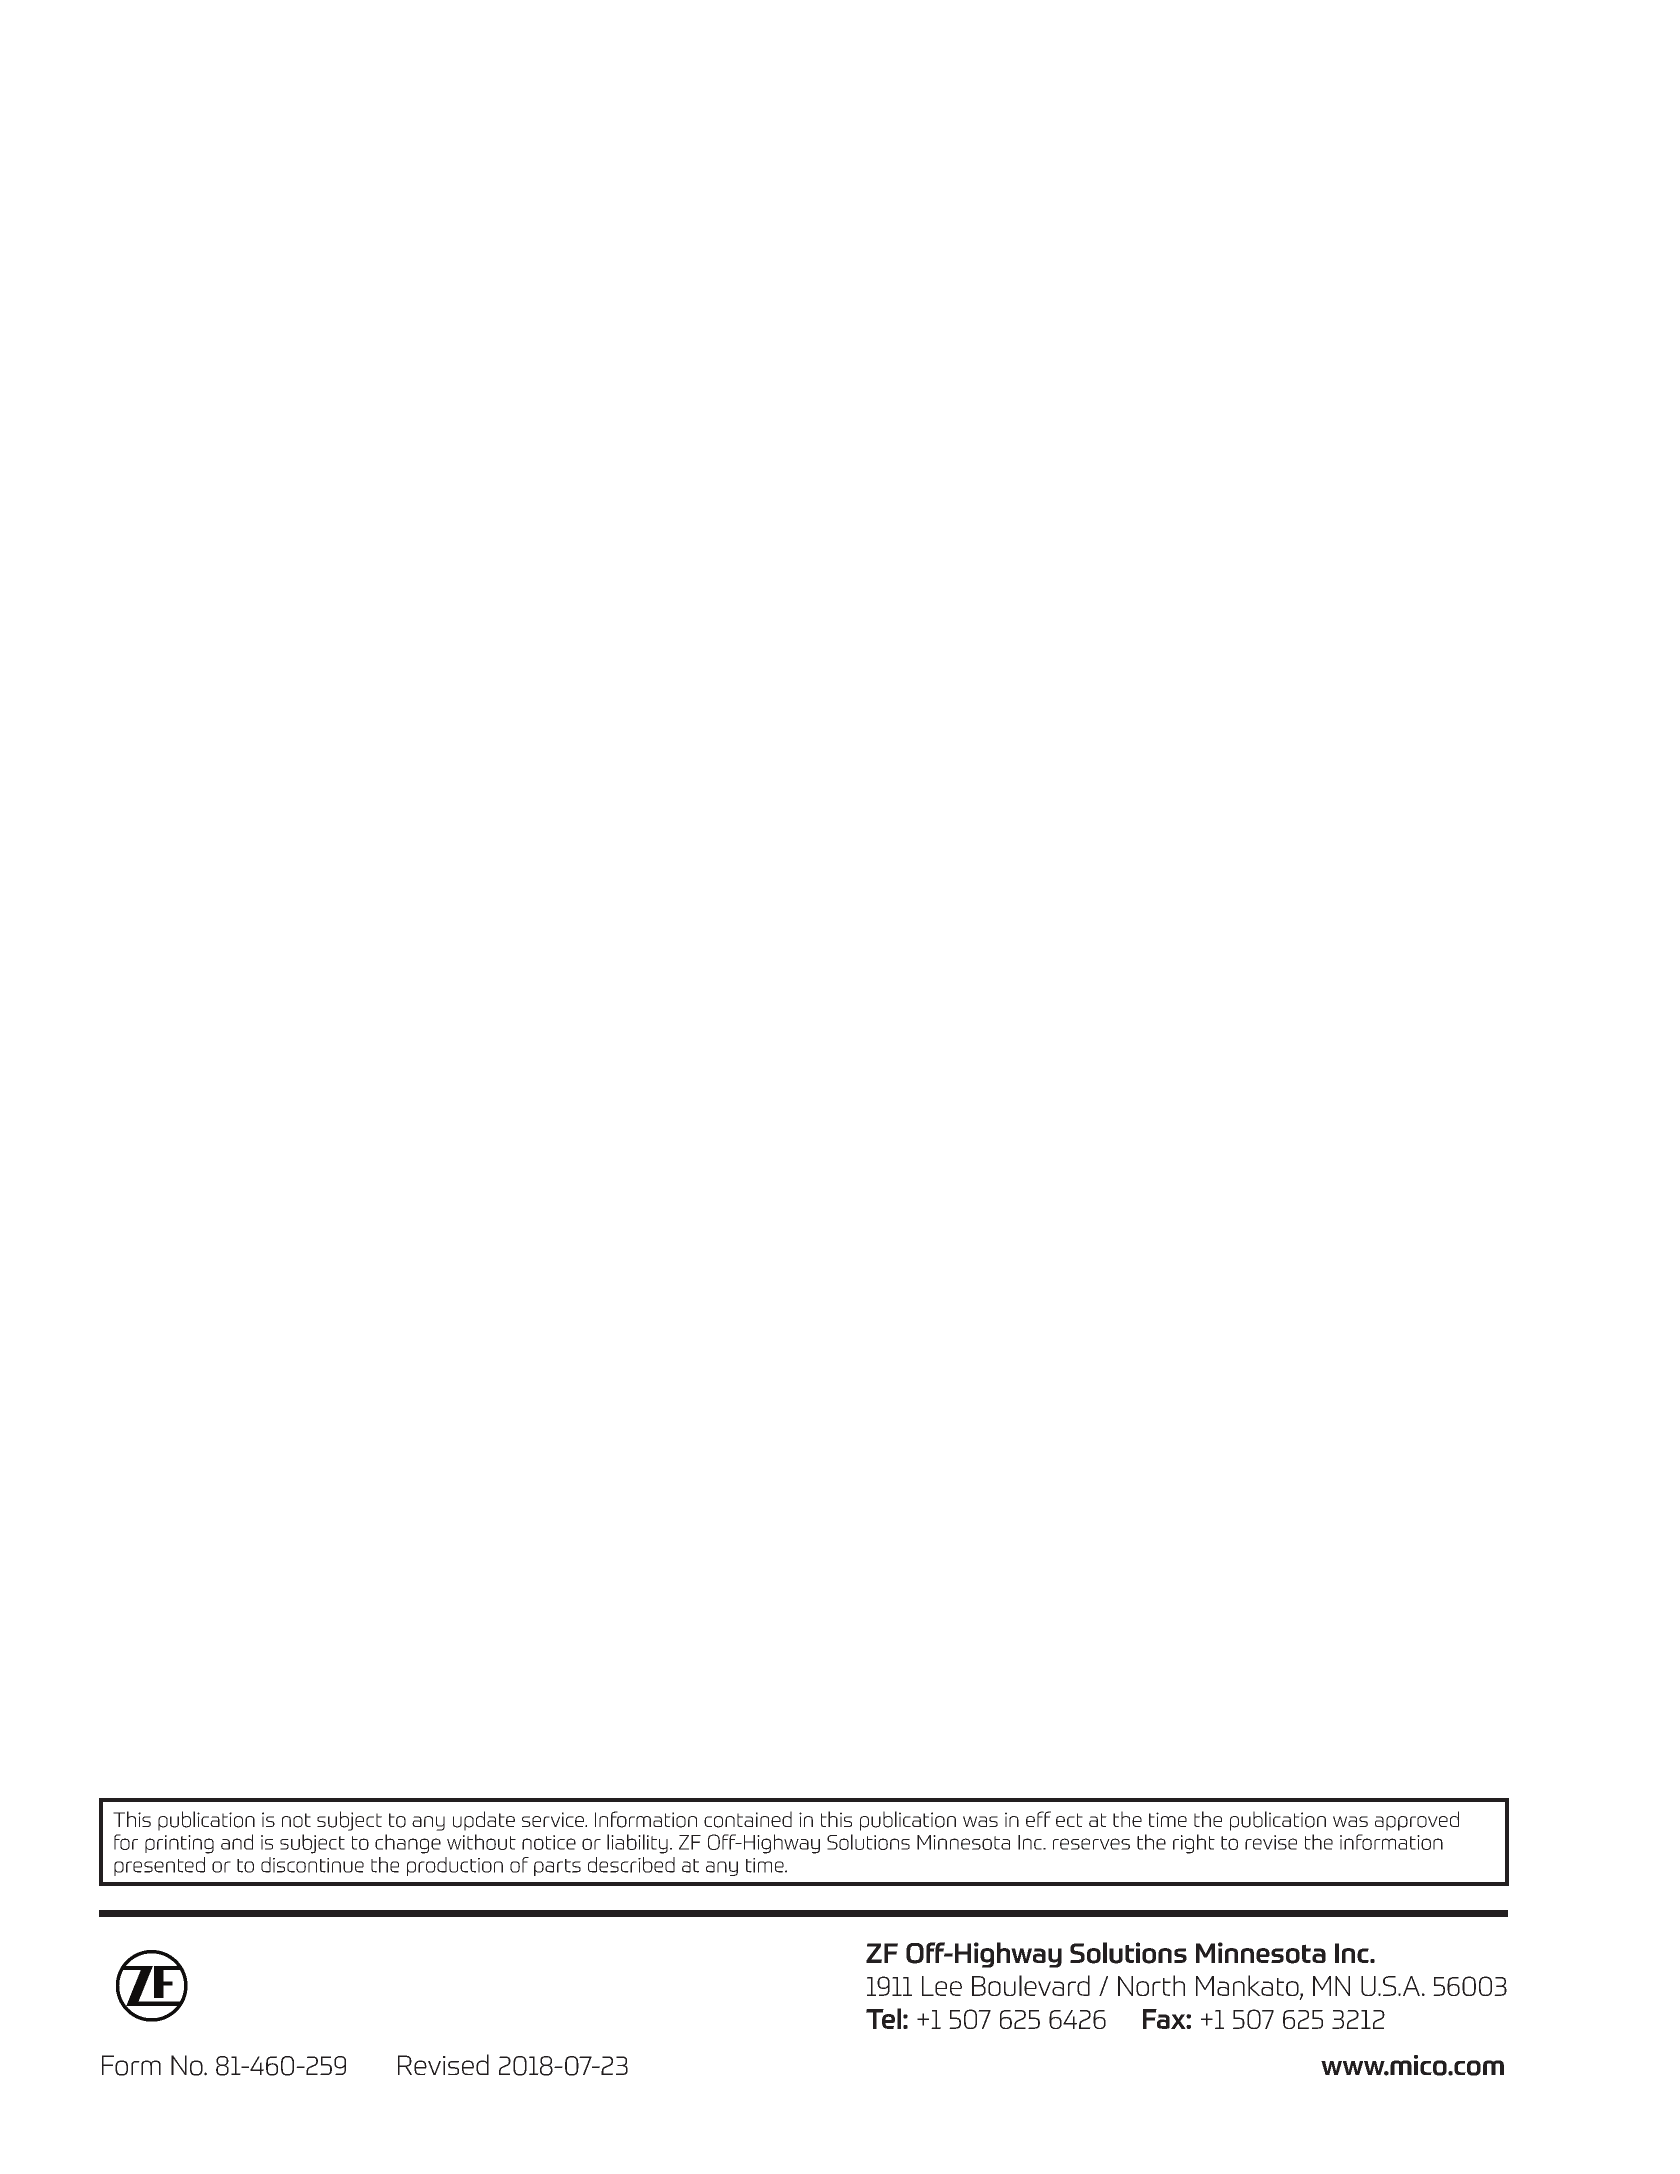  Describe the element at coordinates (631, 1865) in the screenshot. I see `described` at that location.
